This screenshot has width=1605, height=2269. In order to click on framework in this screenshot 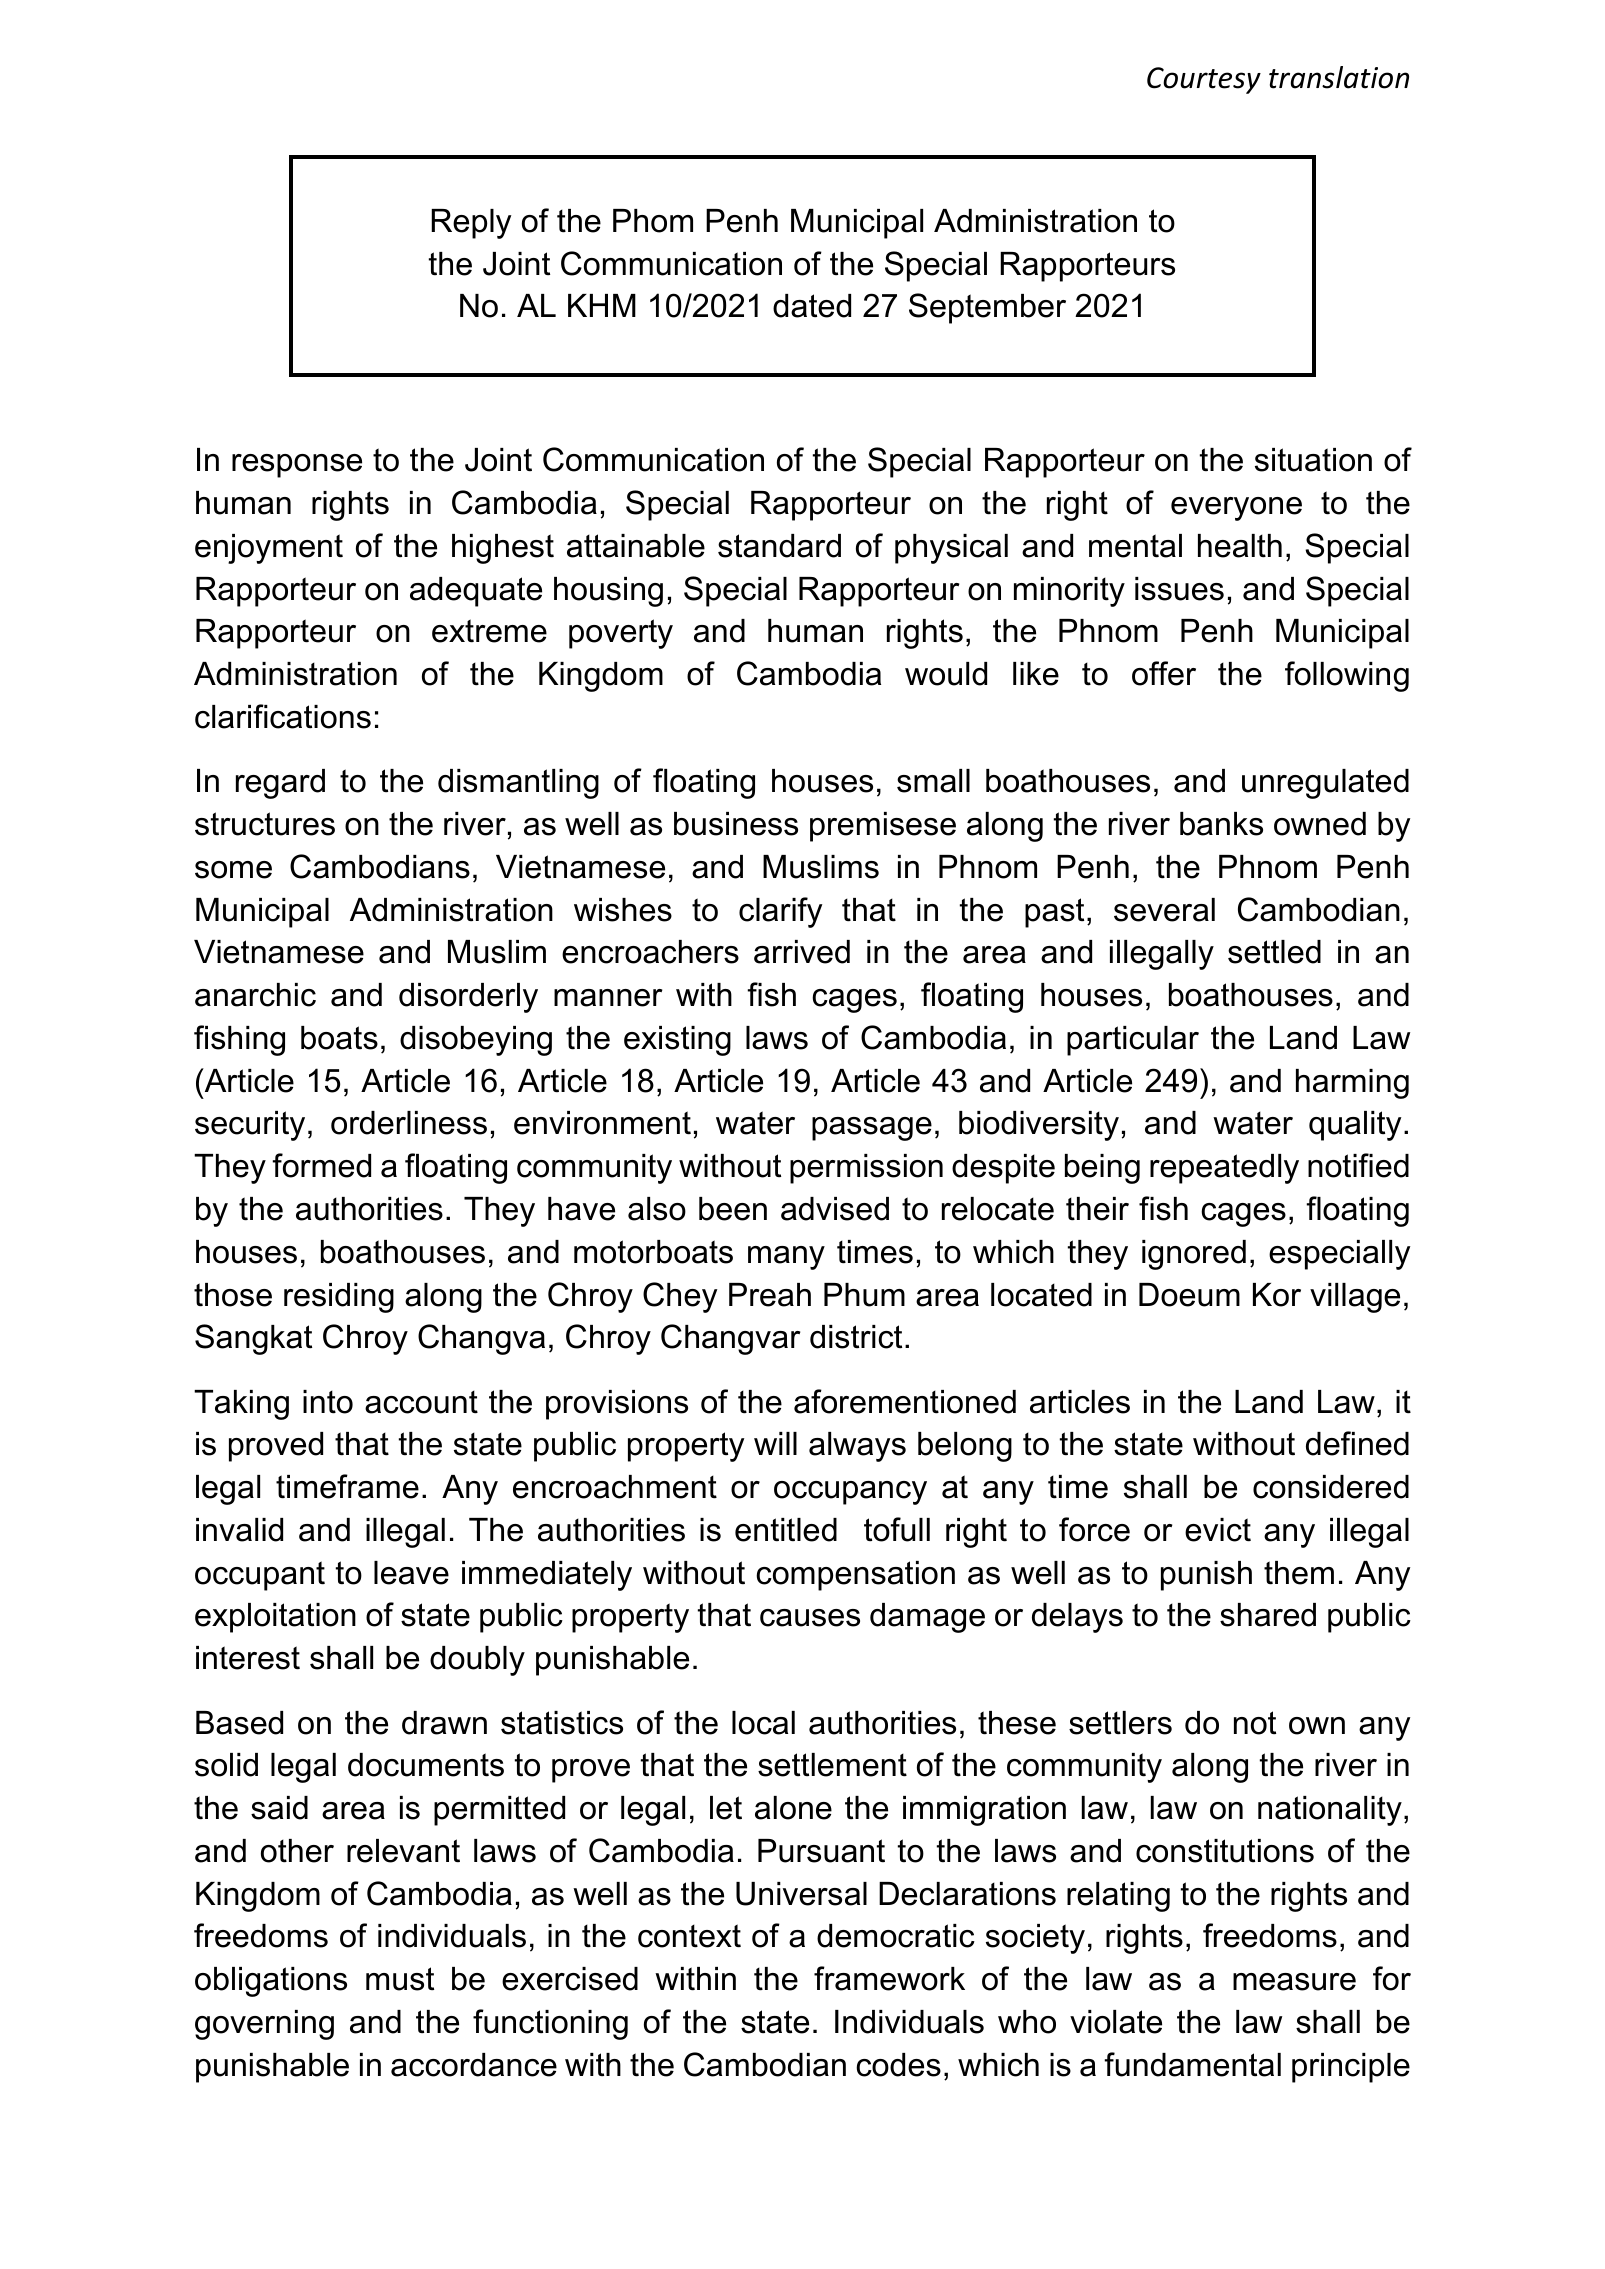, I will do `click(889, 1978)`.
